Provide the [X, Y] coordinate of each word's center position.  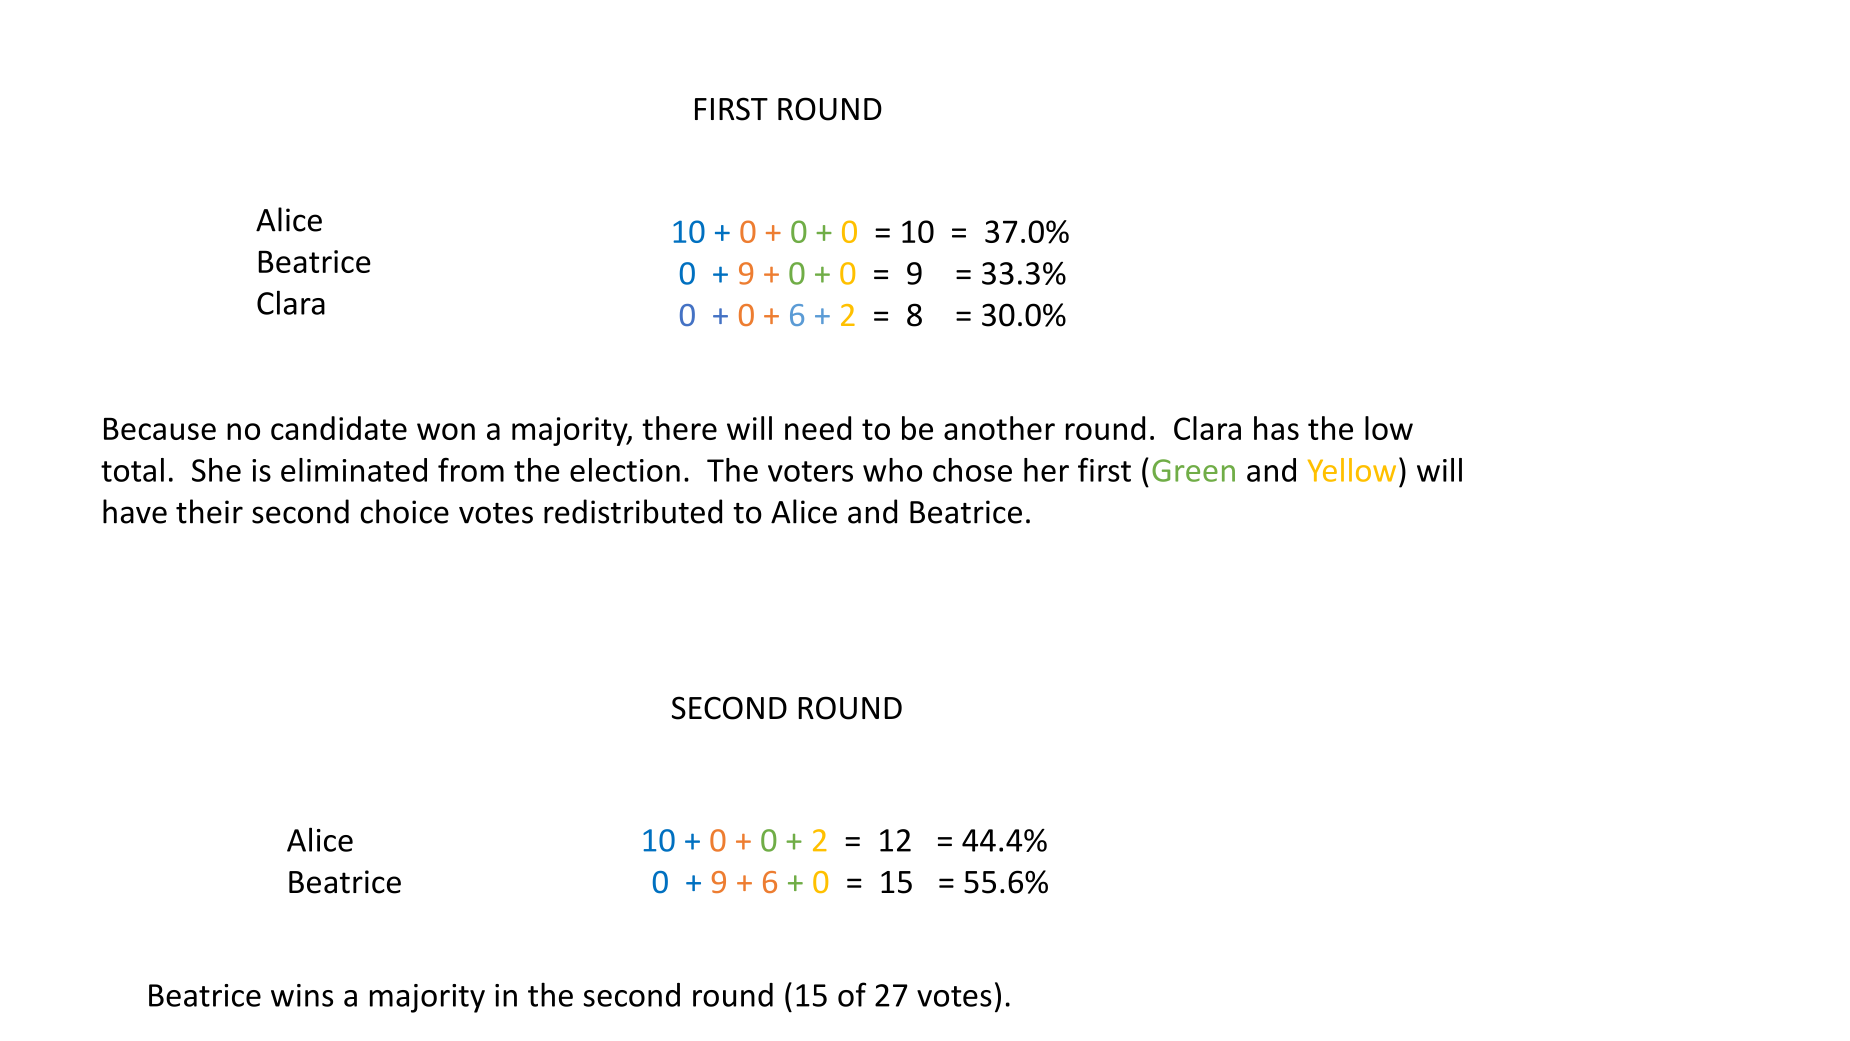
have [135, 511]
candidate [339, 428]
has [1276, 428]
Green [1193, 470]
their [209, 511]
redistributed [633, 511]
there [679, 428]
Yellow [1352, 470]
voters [810, 471]
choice [404, 511]
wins [302, 995]
